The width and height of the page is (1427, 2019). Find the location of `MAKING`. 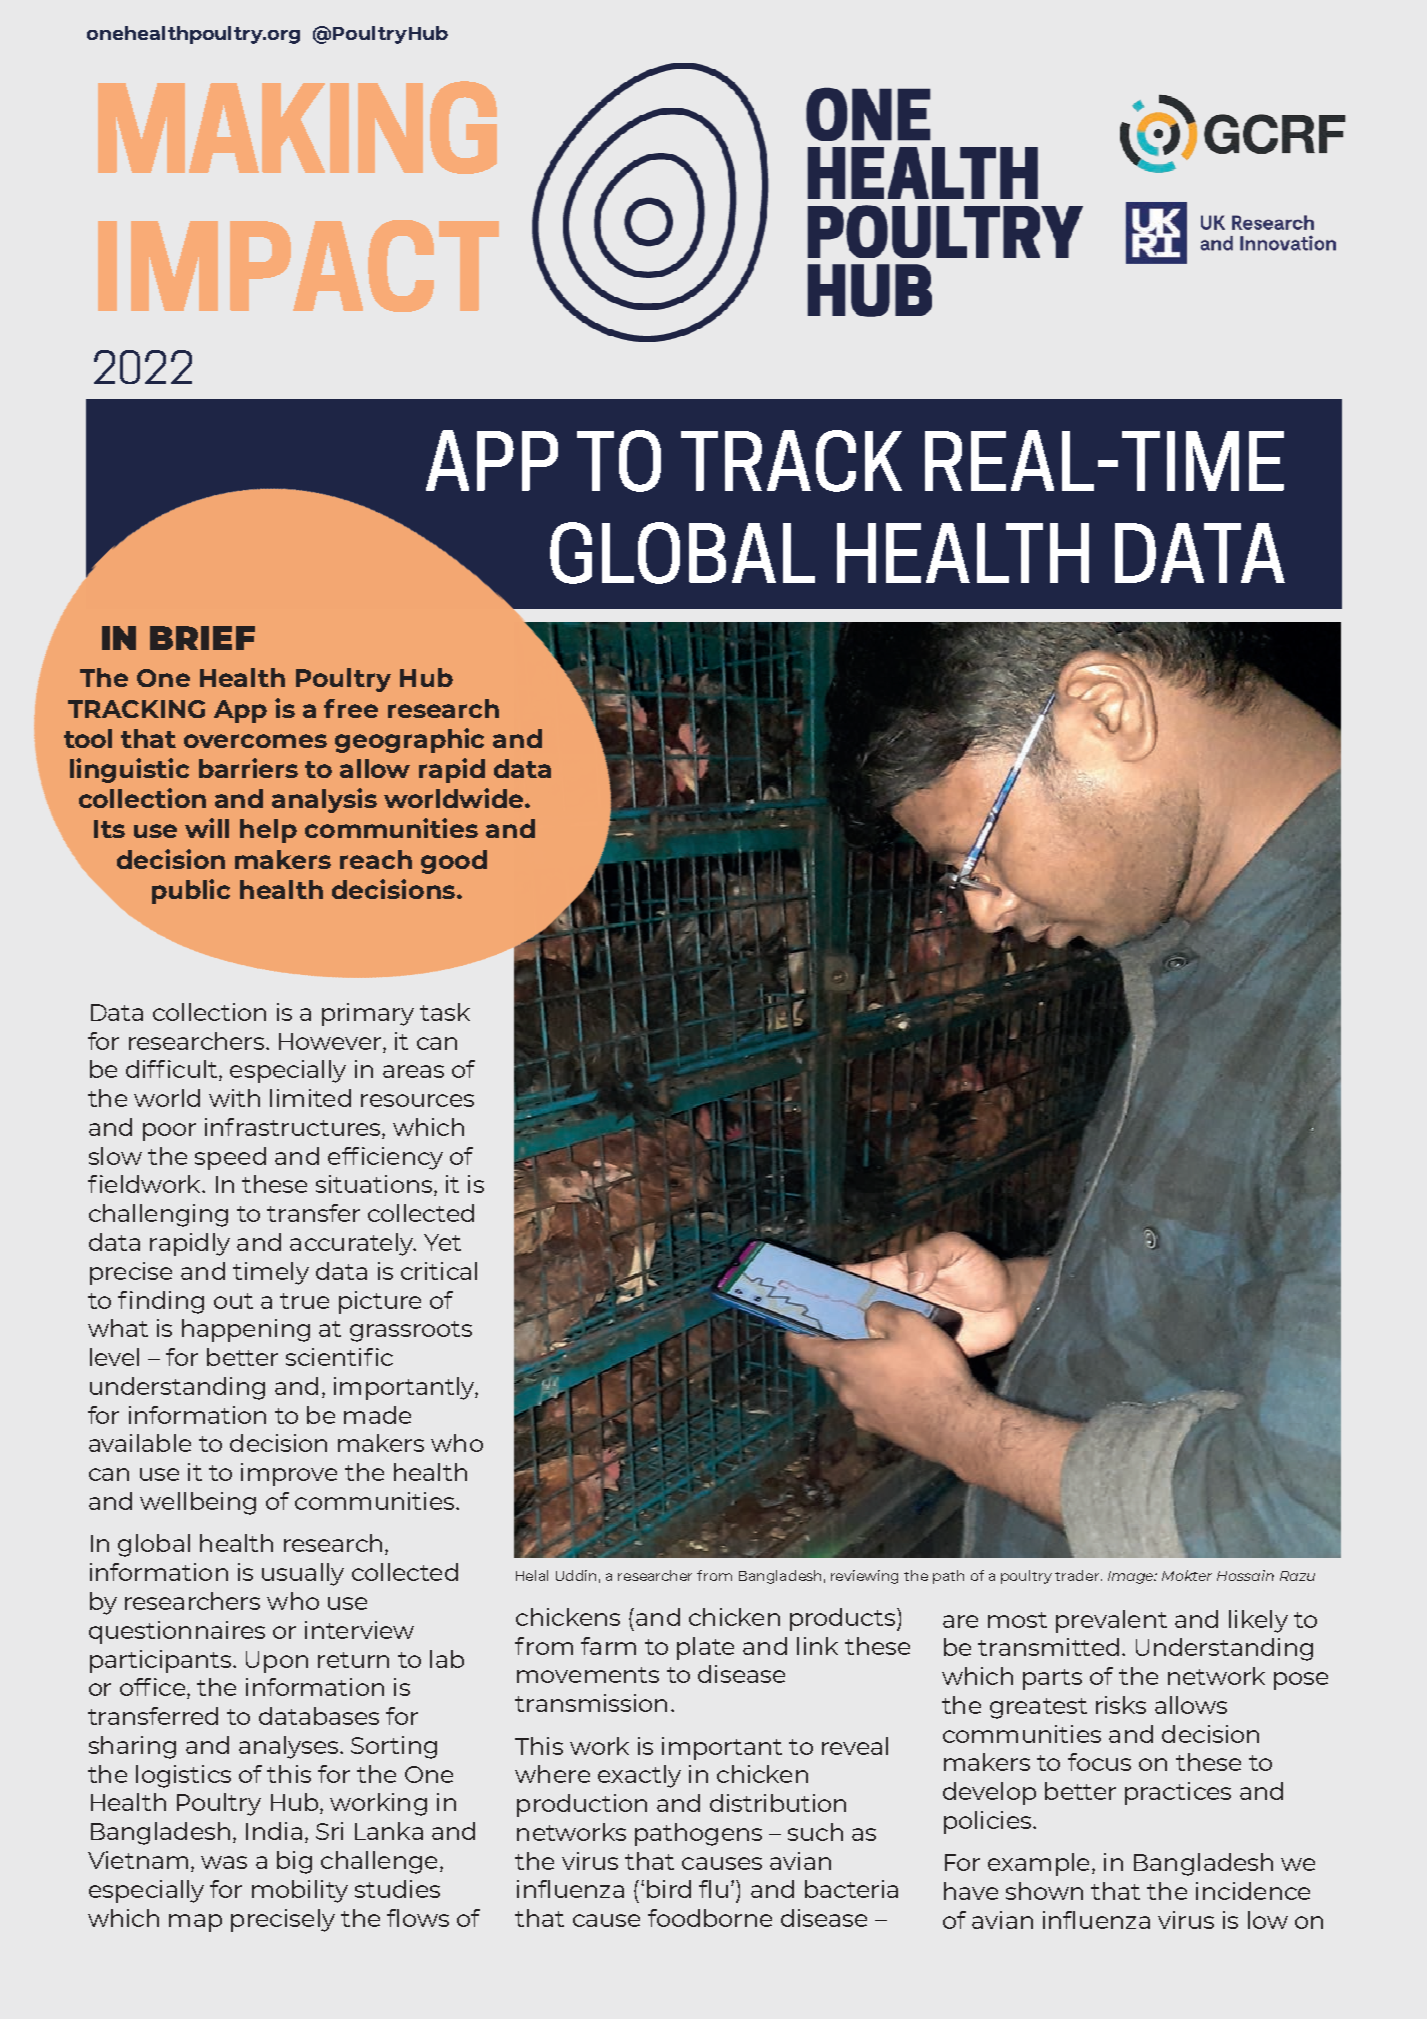

MAKING is located at coordinates (297, 127).
